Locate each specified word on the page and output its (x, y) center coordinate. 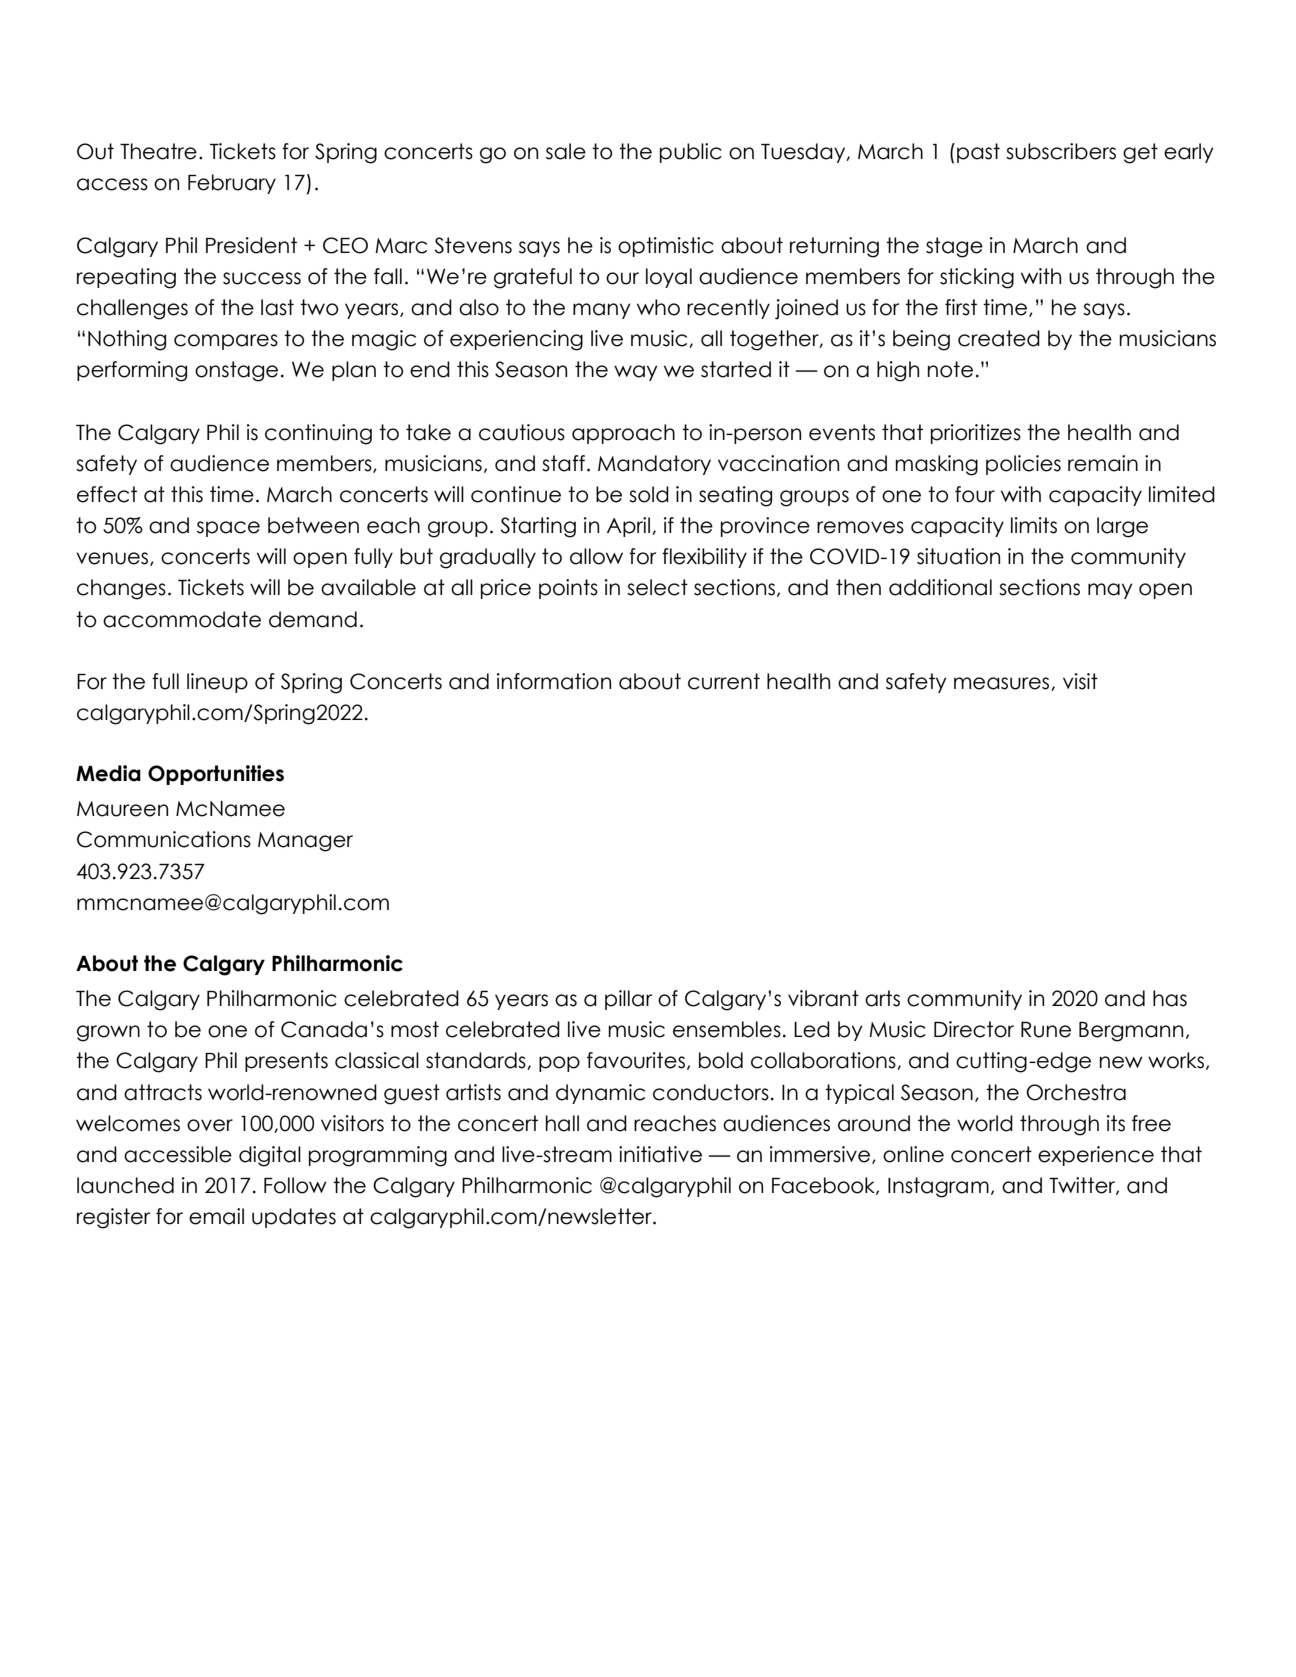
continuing (318, 434)
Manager (305, 842)
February (232, 184)
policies (1023, 465)
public (691, 153)
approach (623, 434)
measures (1003, 684)
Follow (295, 1185)
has (1170, 998)
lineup (217, 683)
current (724, 681)
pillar (628, 1000)
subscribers (1061, 151)
